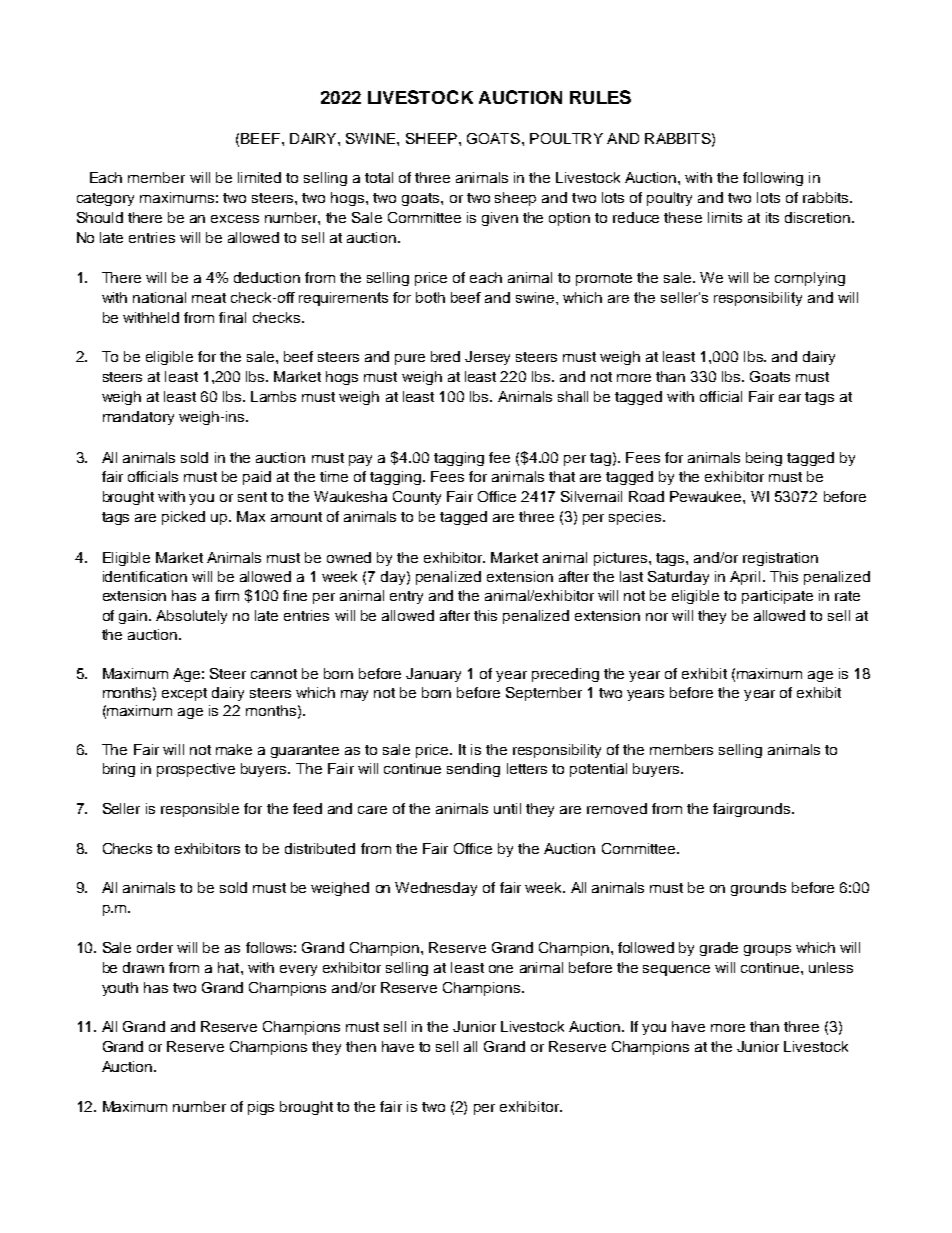 The width and height of the image is (952, 1233). Describe the element at coordinates (259, 177) in the image. I see `limited` at that location.
